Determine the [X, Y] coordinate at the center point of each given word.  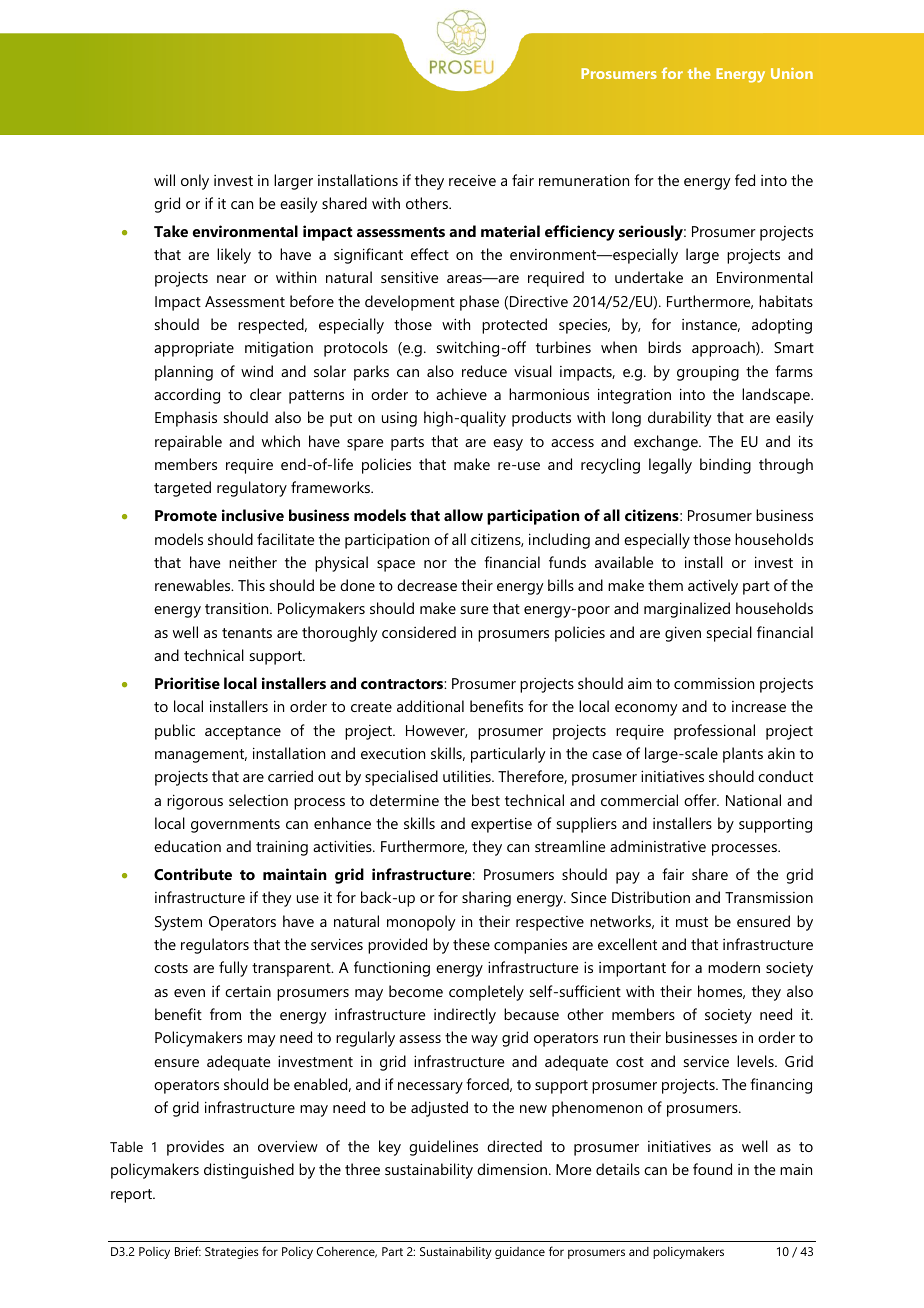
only [195, 182]
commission [714, 683]
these [471, 944]
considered [419, 632]
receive [472, 180]
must [692, 922]
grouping [708, 373]
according [187, 396]
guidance [520, 1253]
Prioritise [187, 683]
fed [745, 180]
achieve [461, 394]
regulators [215, 946]
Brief [188, 1251]
